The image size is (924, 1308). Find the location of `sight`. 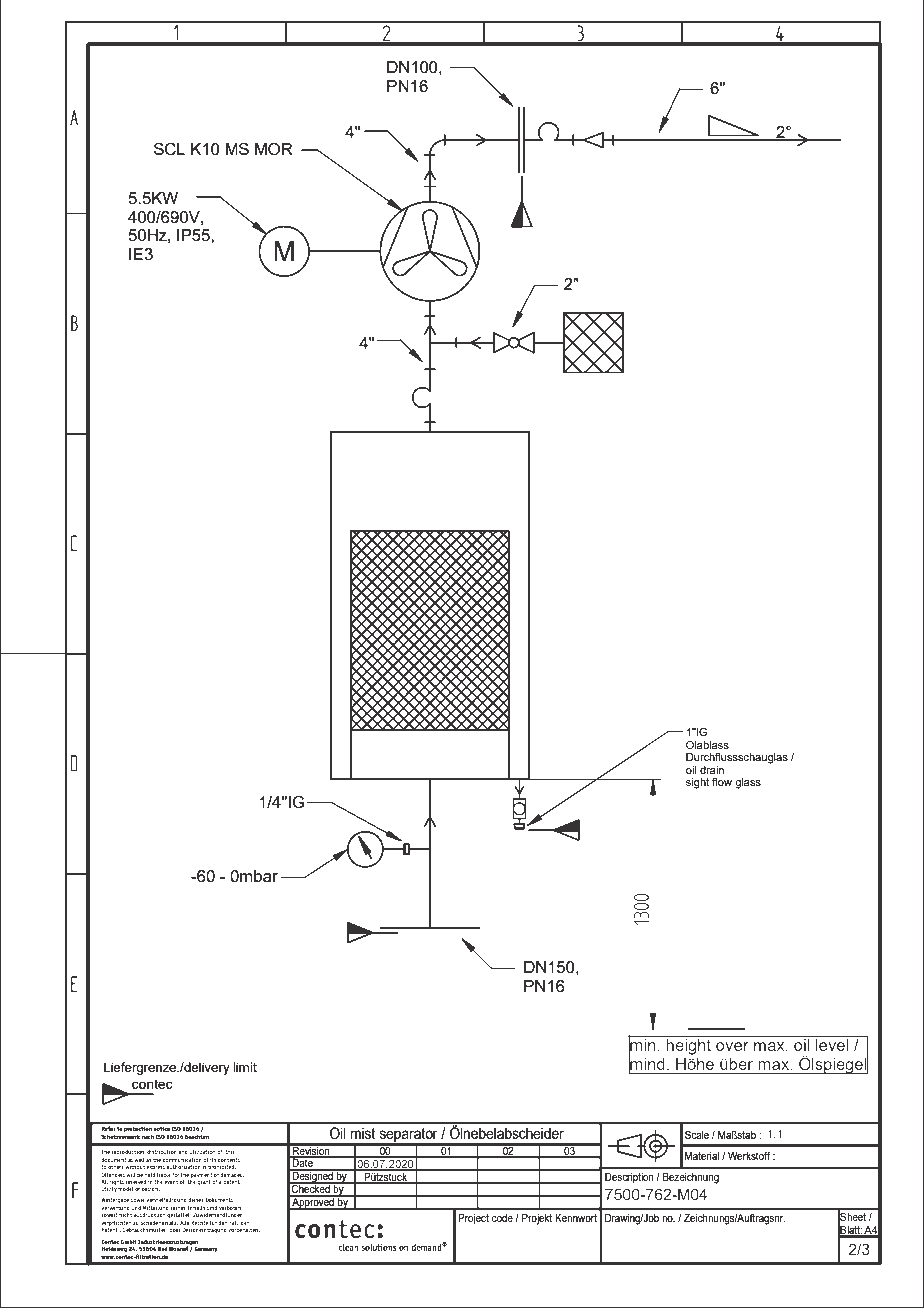

sight is located at coordinates (697, 783).
